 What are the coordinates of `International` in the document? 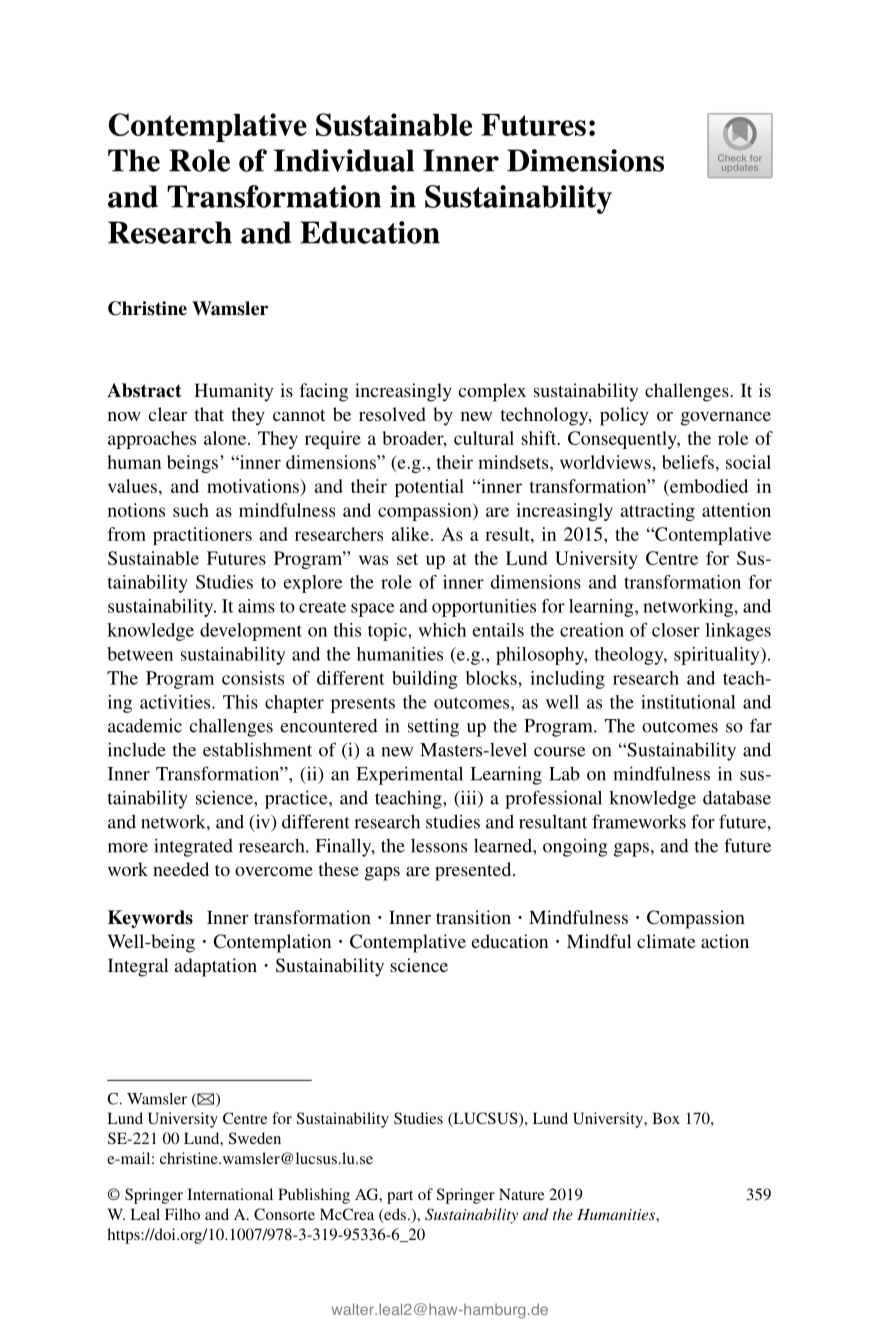 It's located at (230, 1194).
